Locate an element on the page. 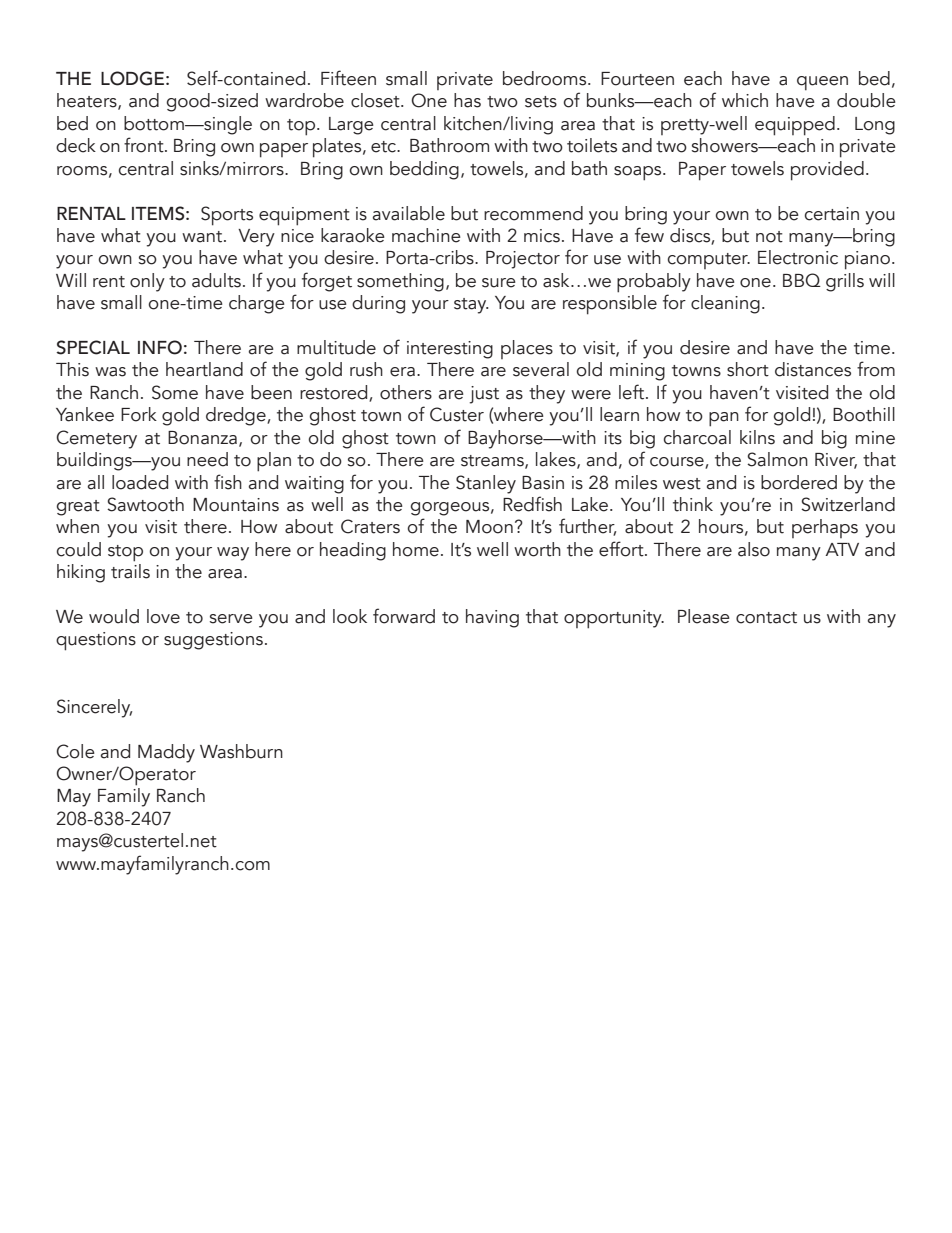 The height and width of the page is (1233, 952). kilns is located at coordinates (757, 437).
